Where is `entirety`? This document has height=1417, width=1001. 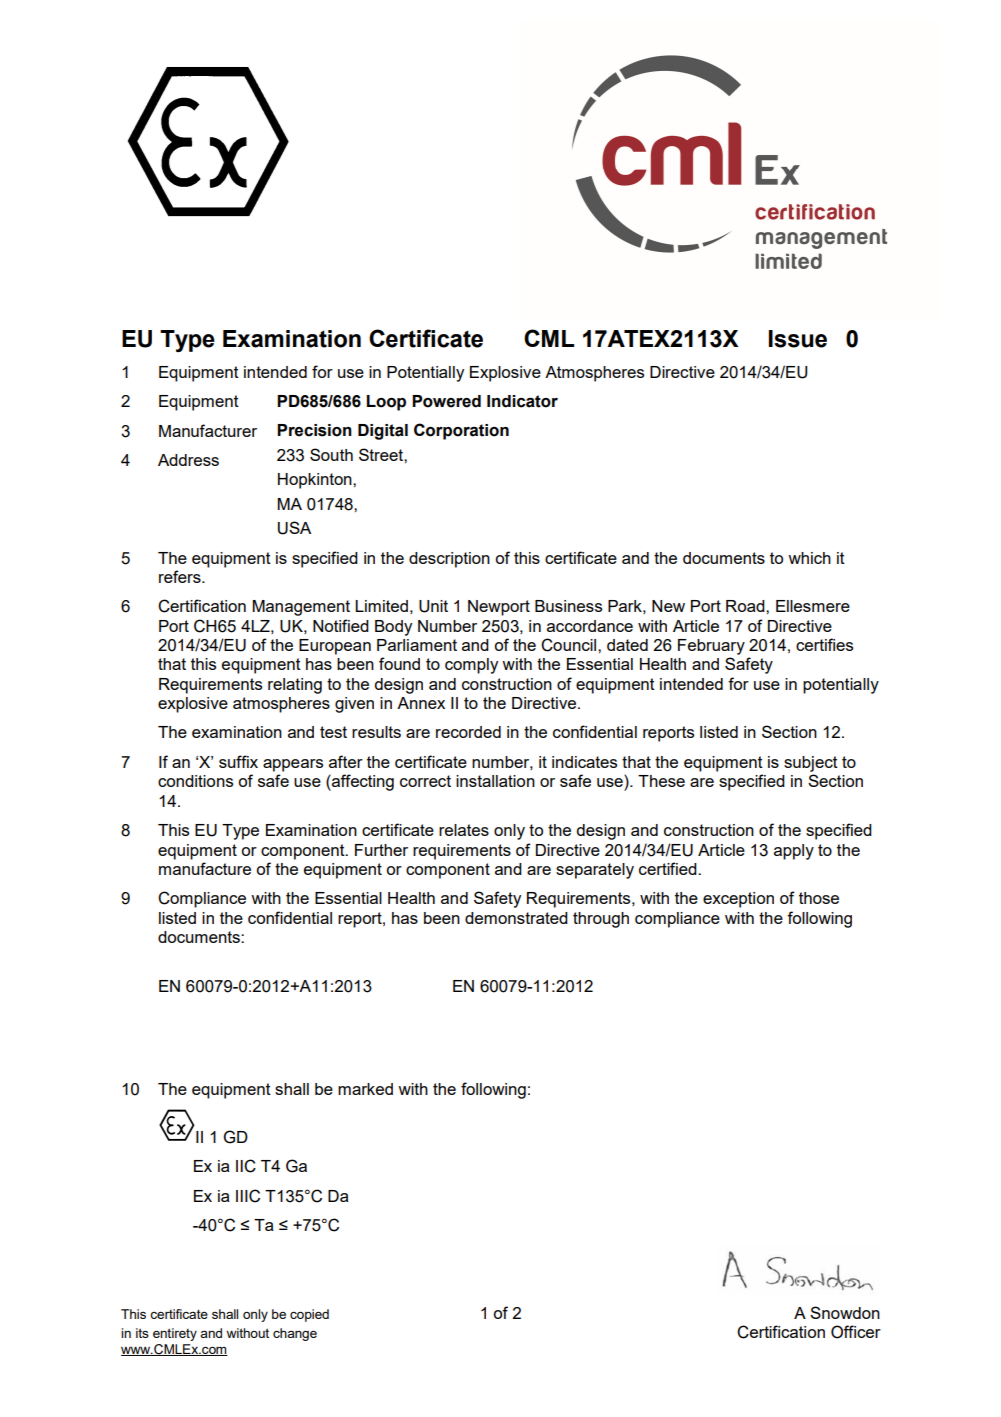 entirety is located at coordinates (175, 1334).
